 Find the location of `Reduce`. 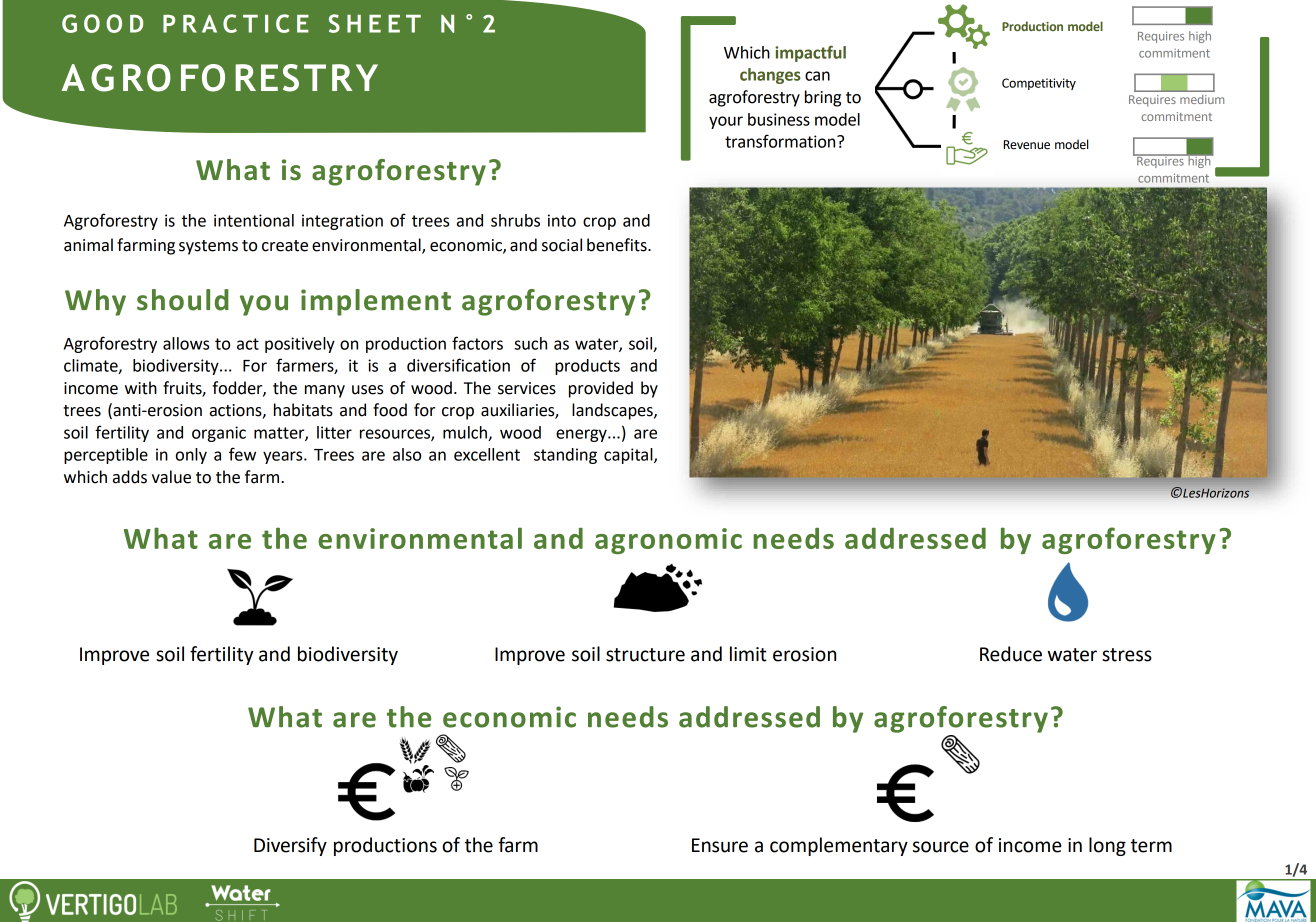

Reduce is located at coordinates (1011, 654).
